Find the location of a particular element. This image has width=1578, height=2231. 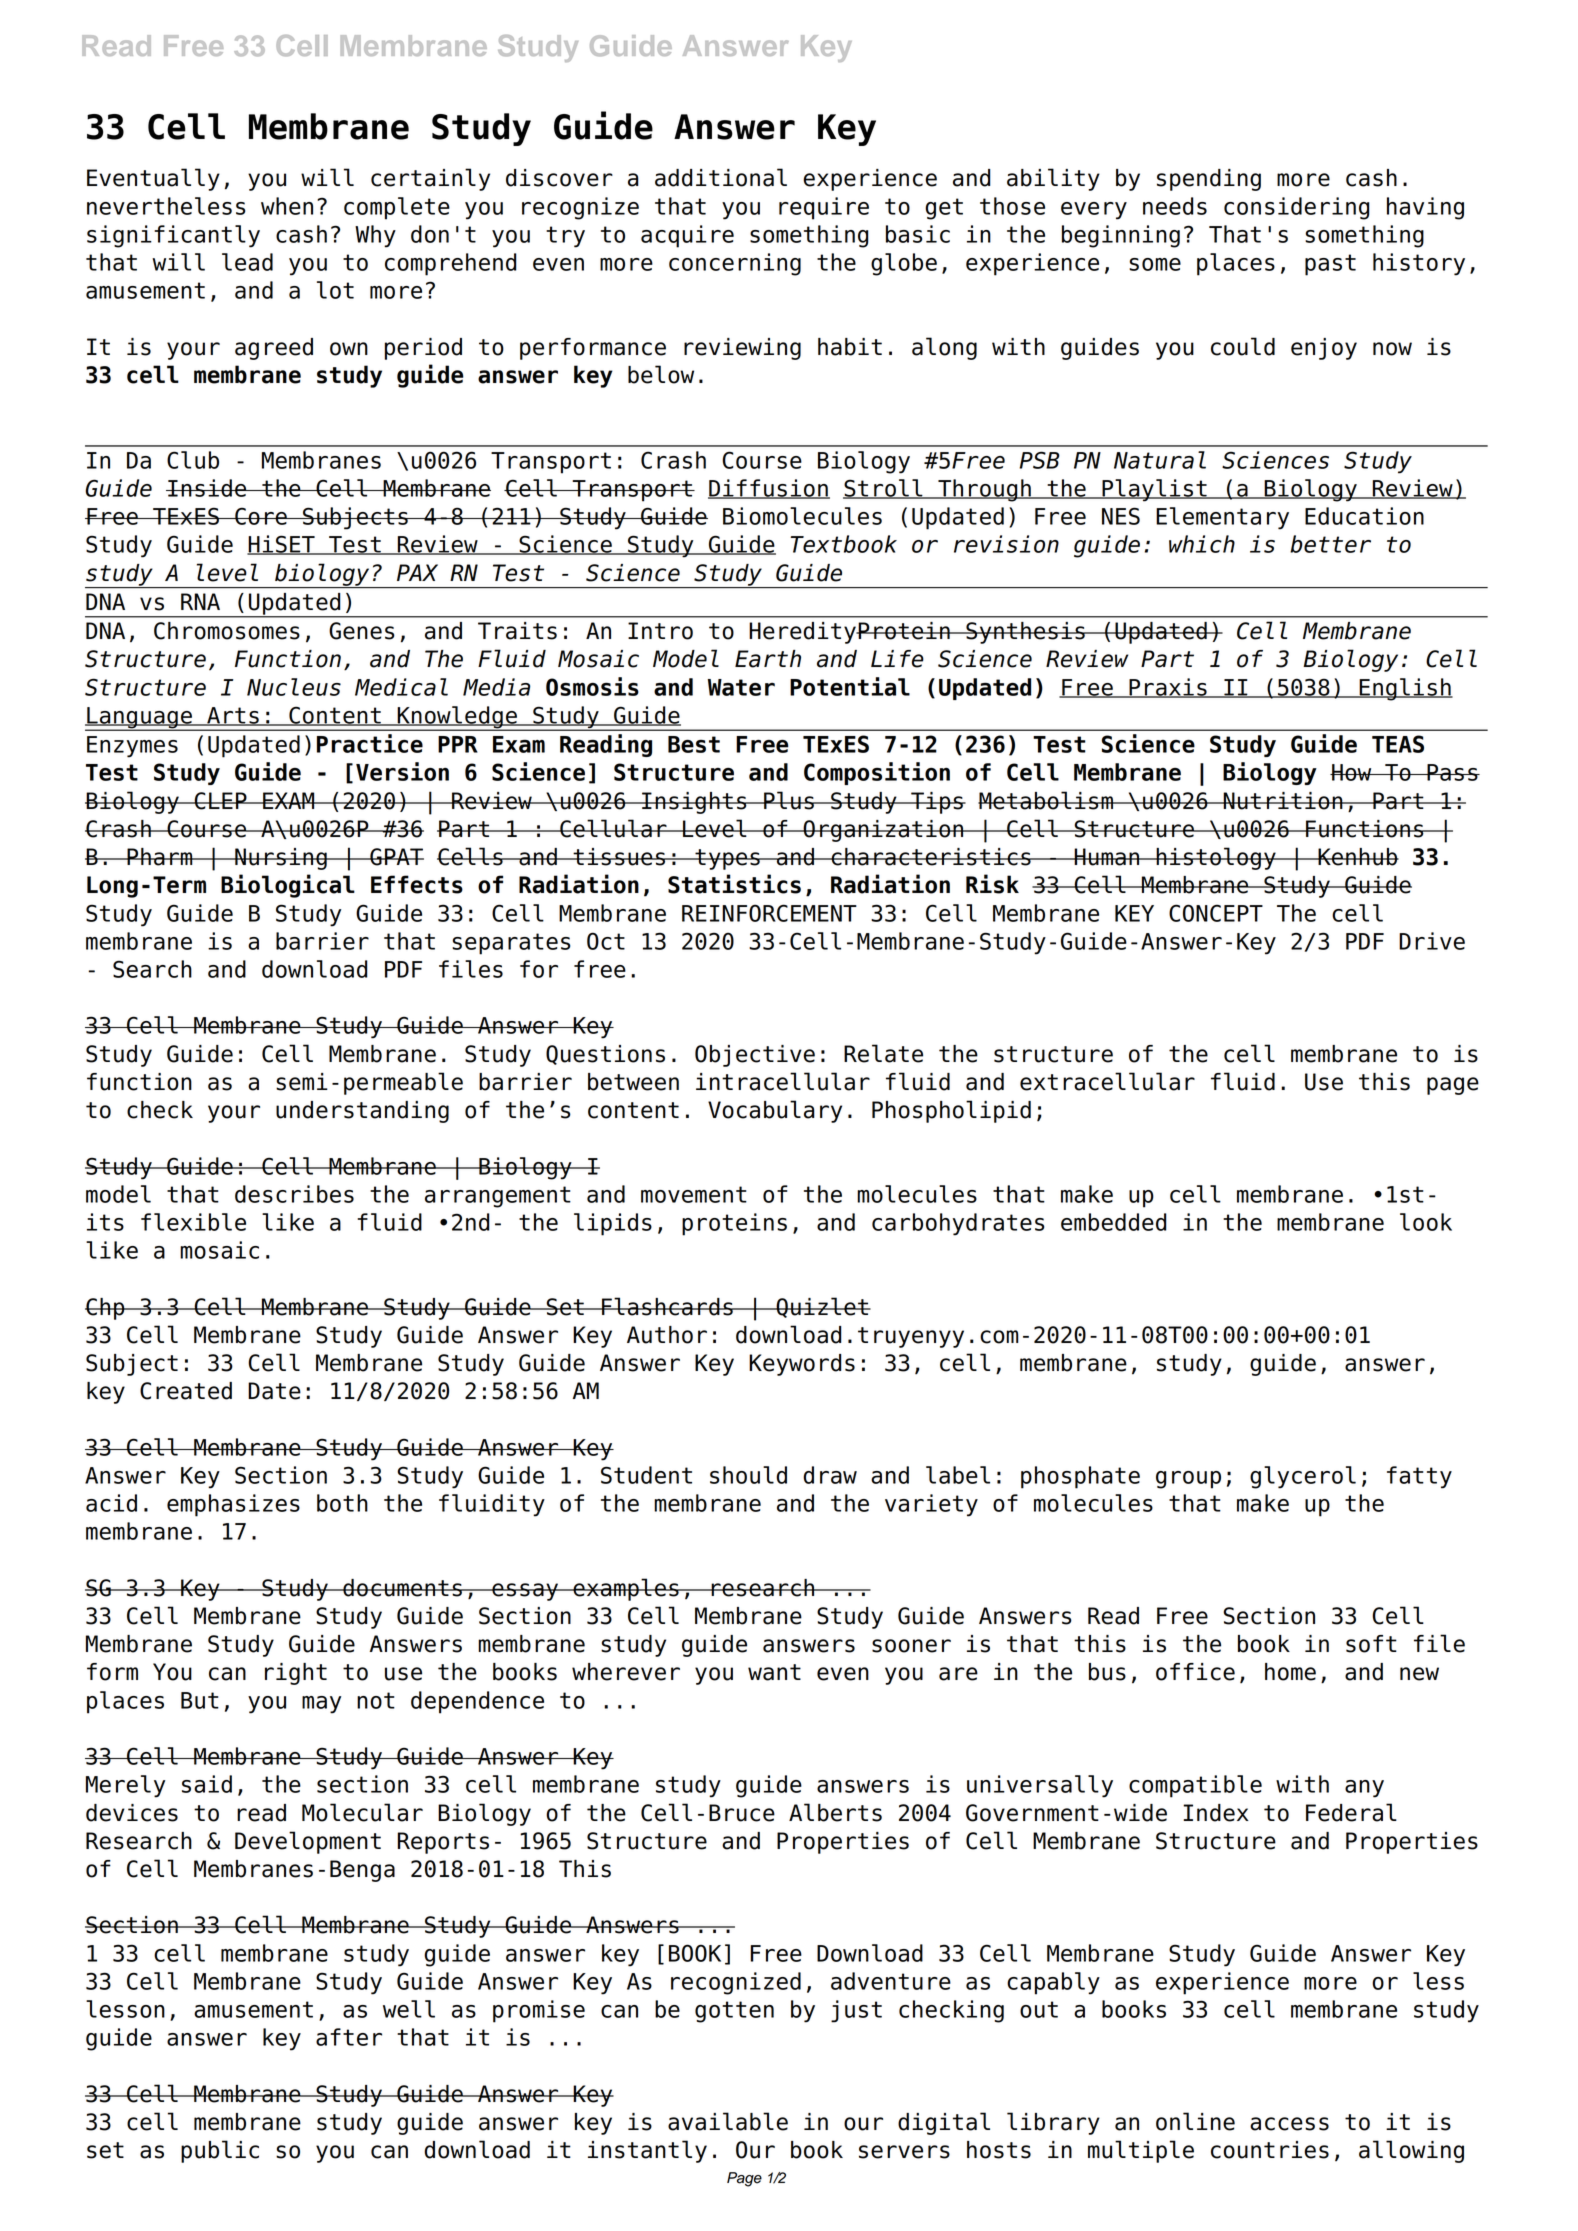

glycerol is located at coordinates (1303, 1477).
